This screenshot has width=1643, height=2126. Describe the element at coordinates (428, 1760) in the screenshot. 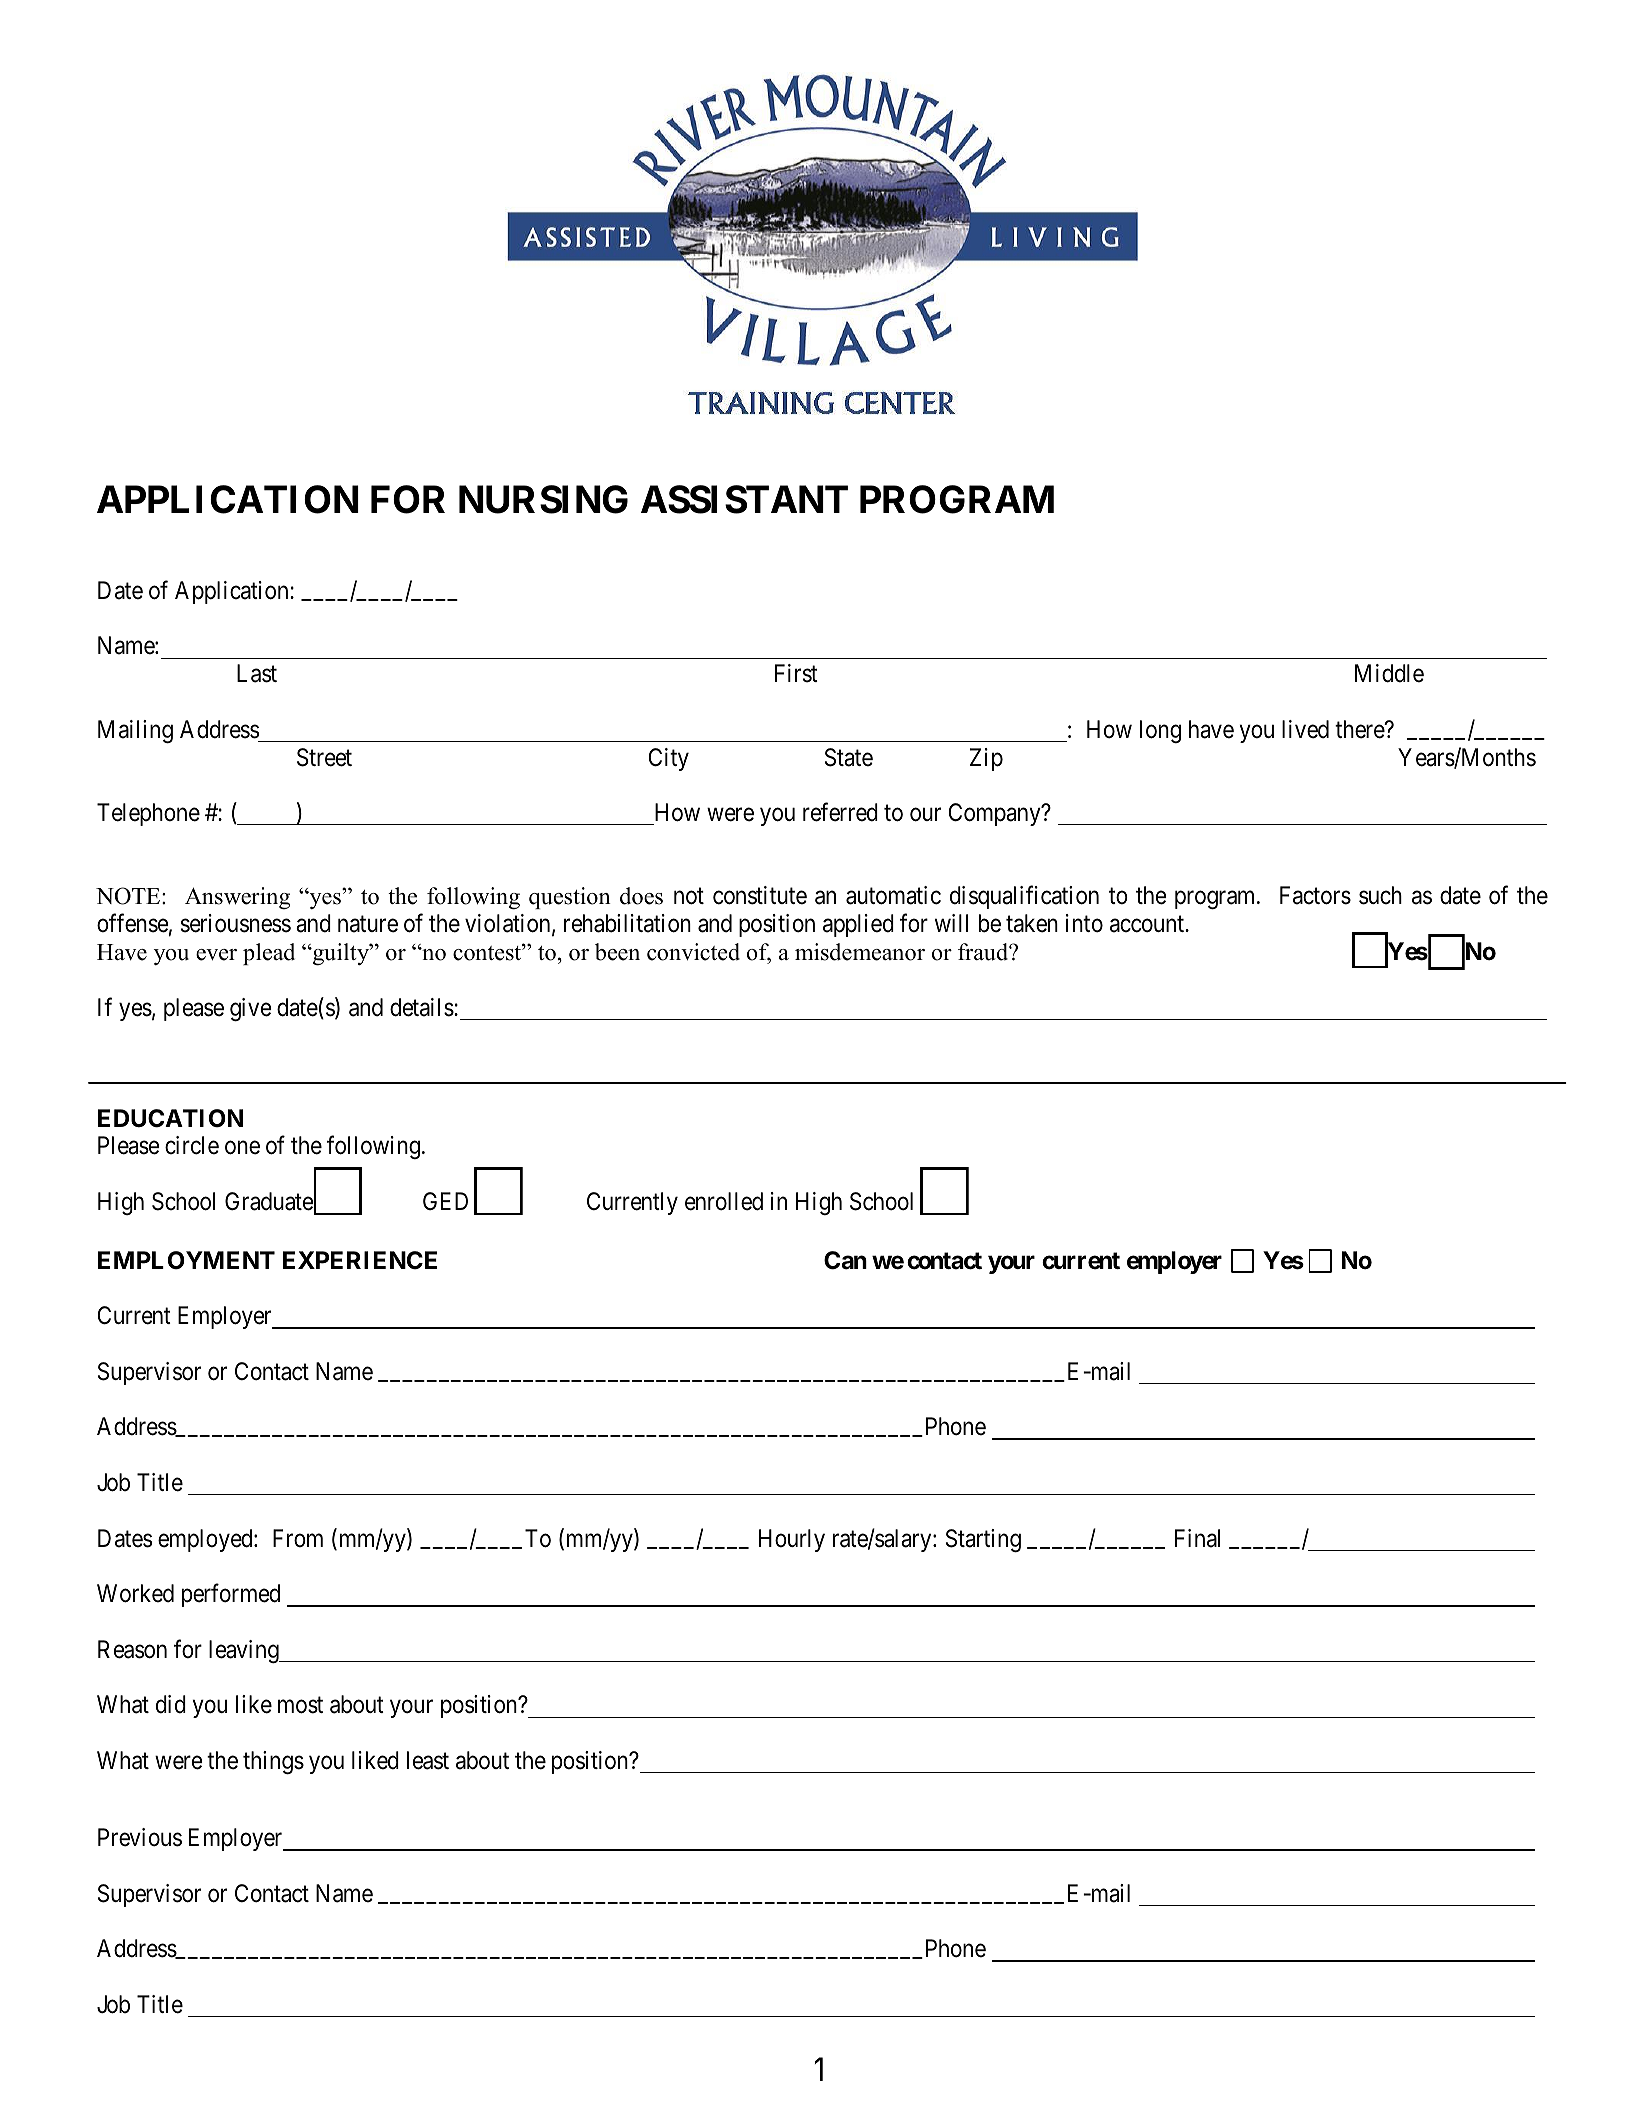

I see `least` at that location.
